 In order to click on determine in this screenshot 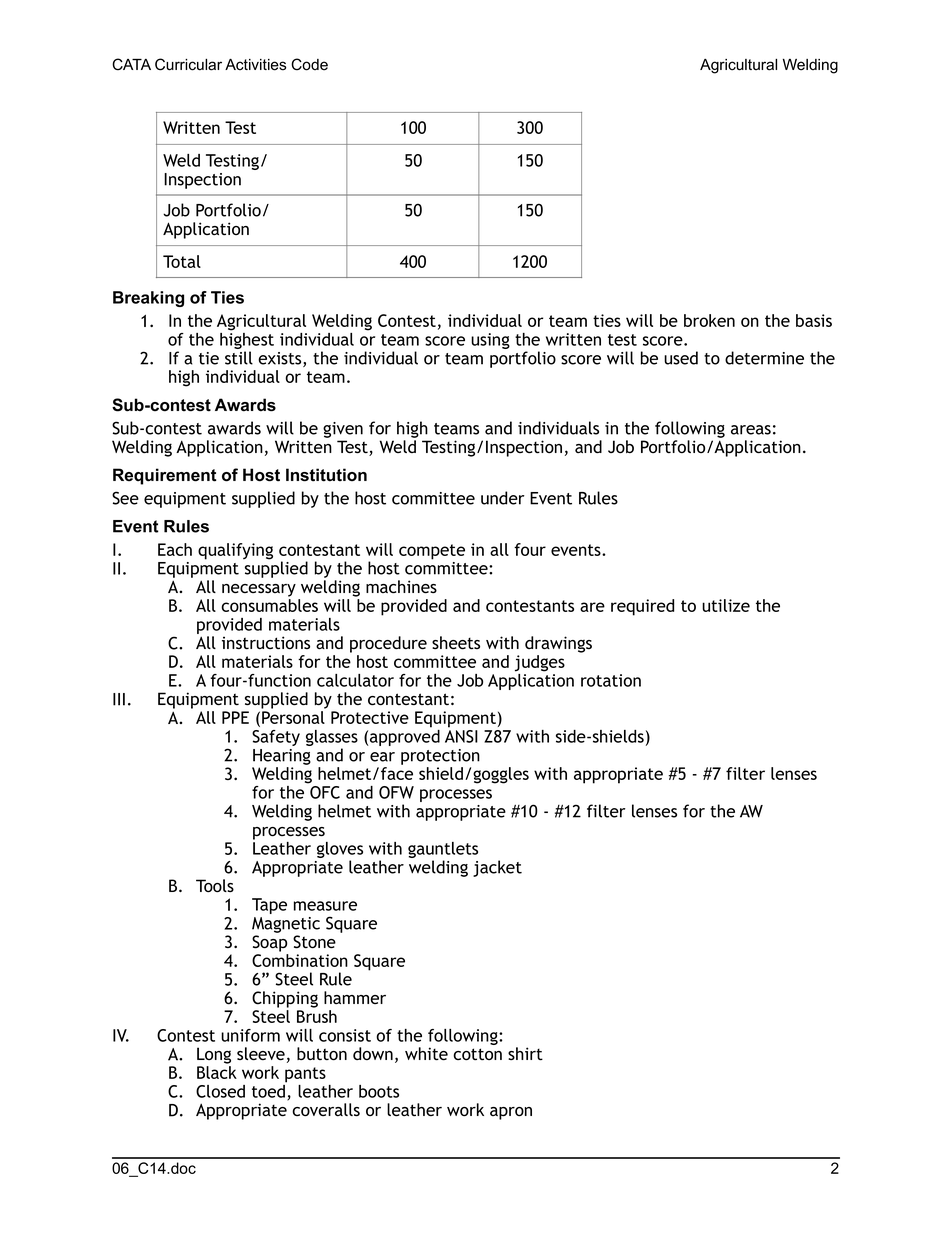, I will do `click(764, 358)`.
